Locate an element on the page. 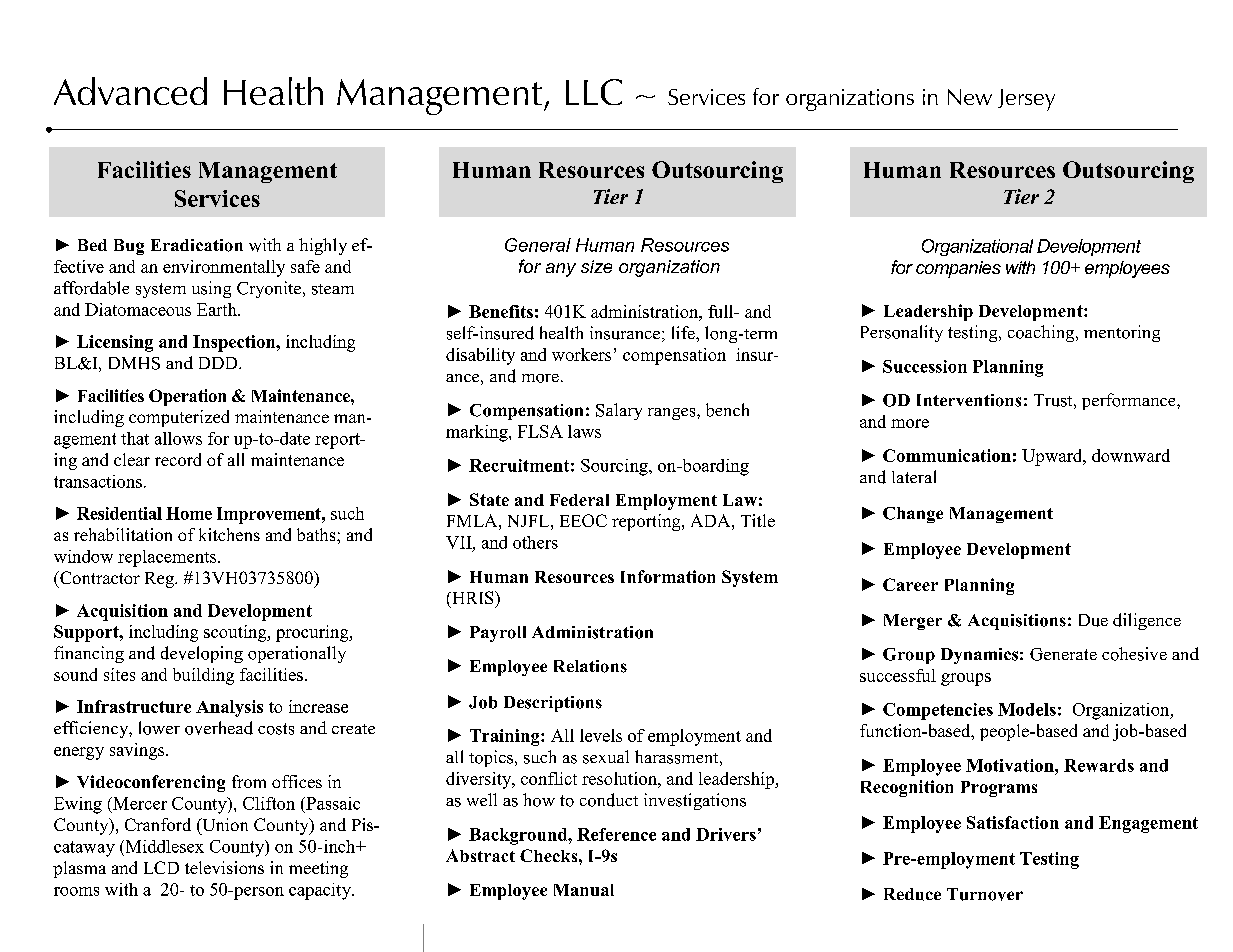 This image has width=1233, height=952. Home is located at coordinates (189, 513).
